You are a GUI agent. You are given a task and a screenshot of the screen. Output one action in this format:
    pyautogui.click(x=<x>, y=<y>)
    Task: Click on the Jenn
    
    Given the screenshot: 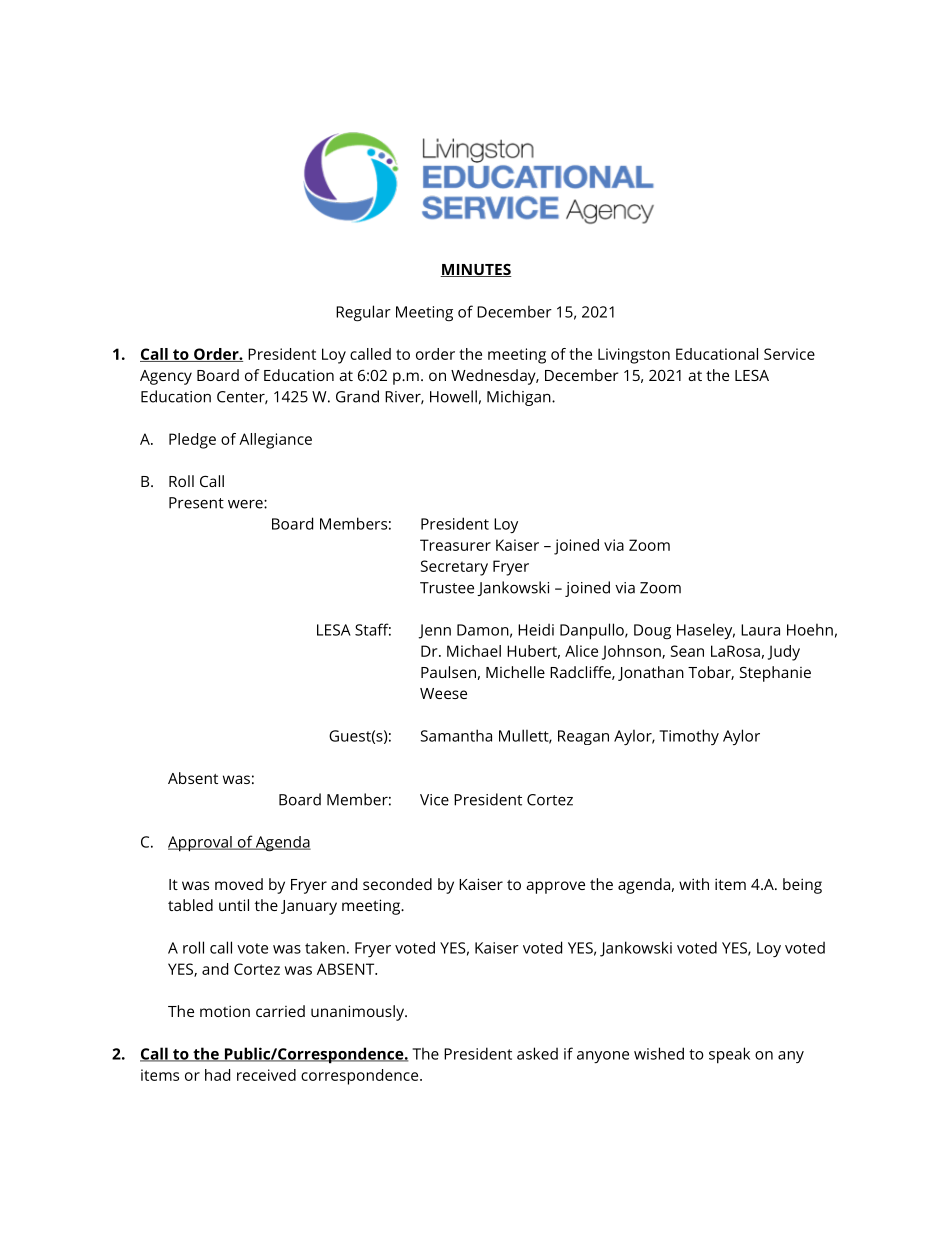 What is the action you would take?
    pyautogui.click(x=434, y=631)
